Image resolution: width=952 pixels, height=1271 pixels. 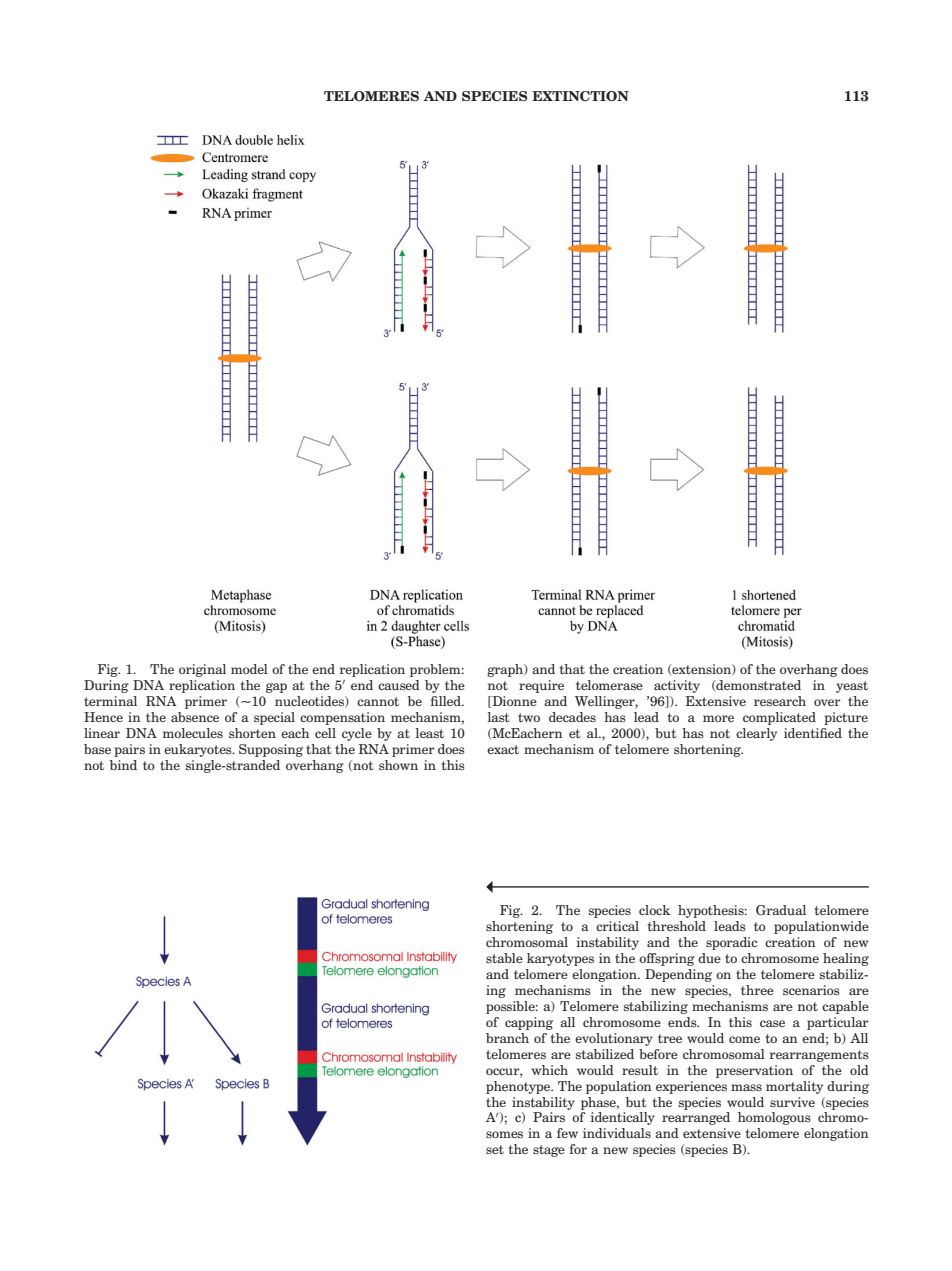 What do you see at coordinates (495, 1149) in the screenshot?
I see `set` at bounding box center [495, 1149].
